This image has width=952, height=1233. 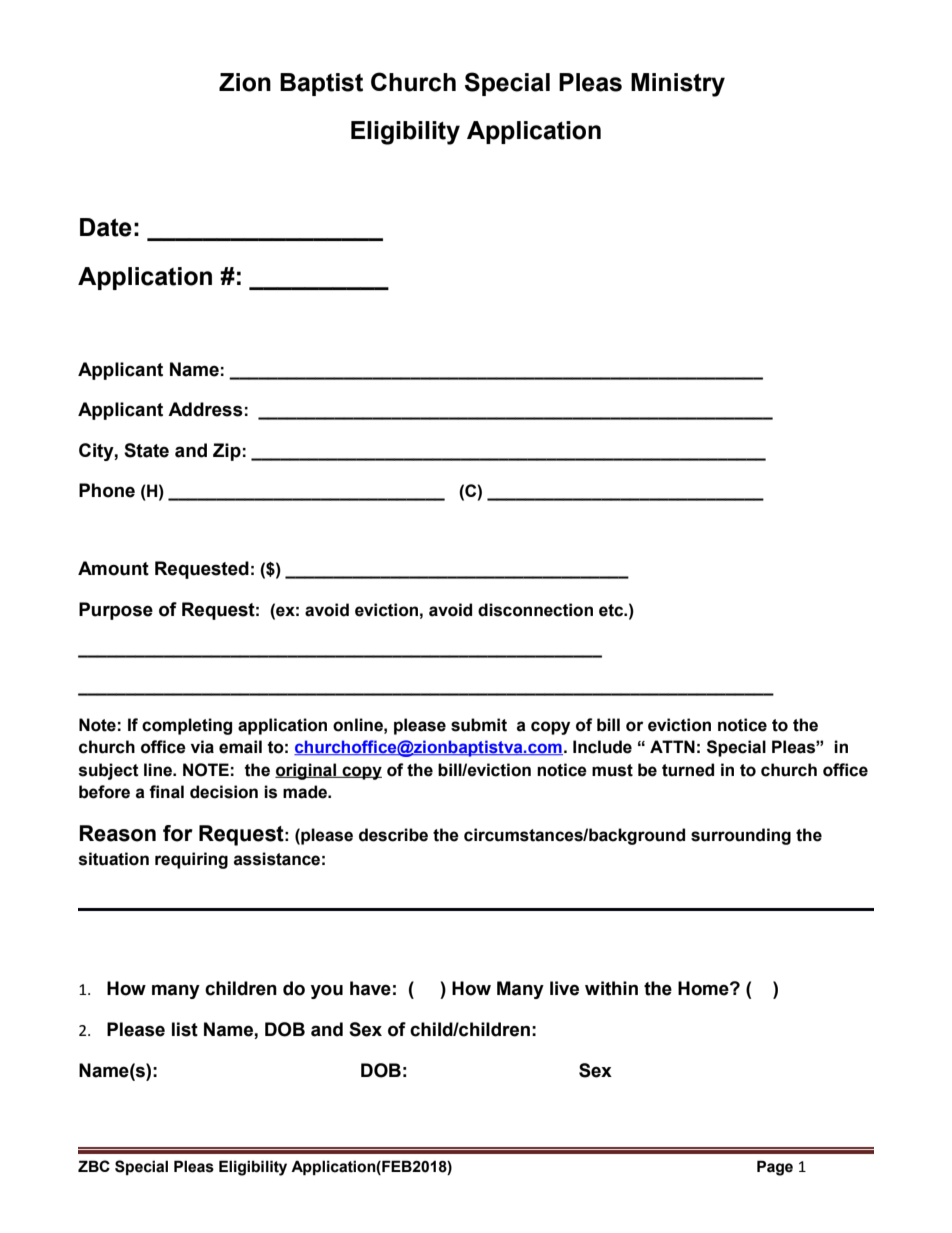 I want to click on Date, so click(x=106, y=227).
